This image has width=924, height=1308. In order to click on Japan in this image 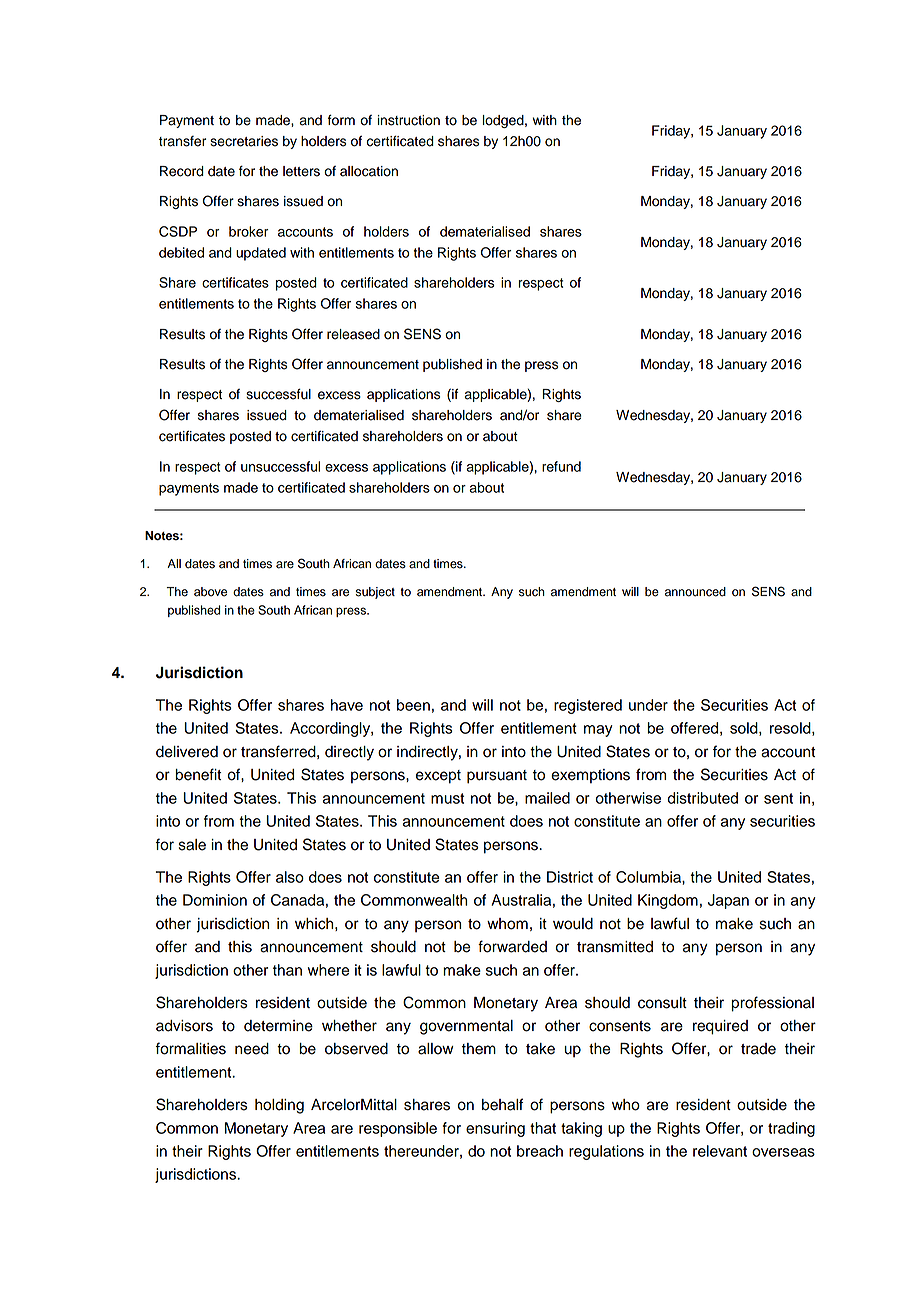, I will do `click(728, 901)`.
